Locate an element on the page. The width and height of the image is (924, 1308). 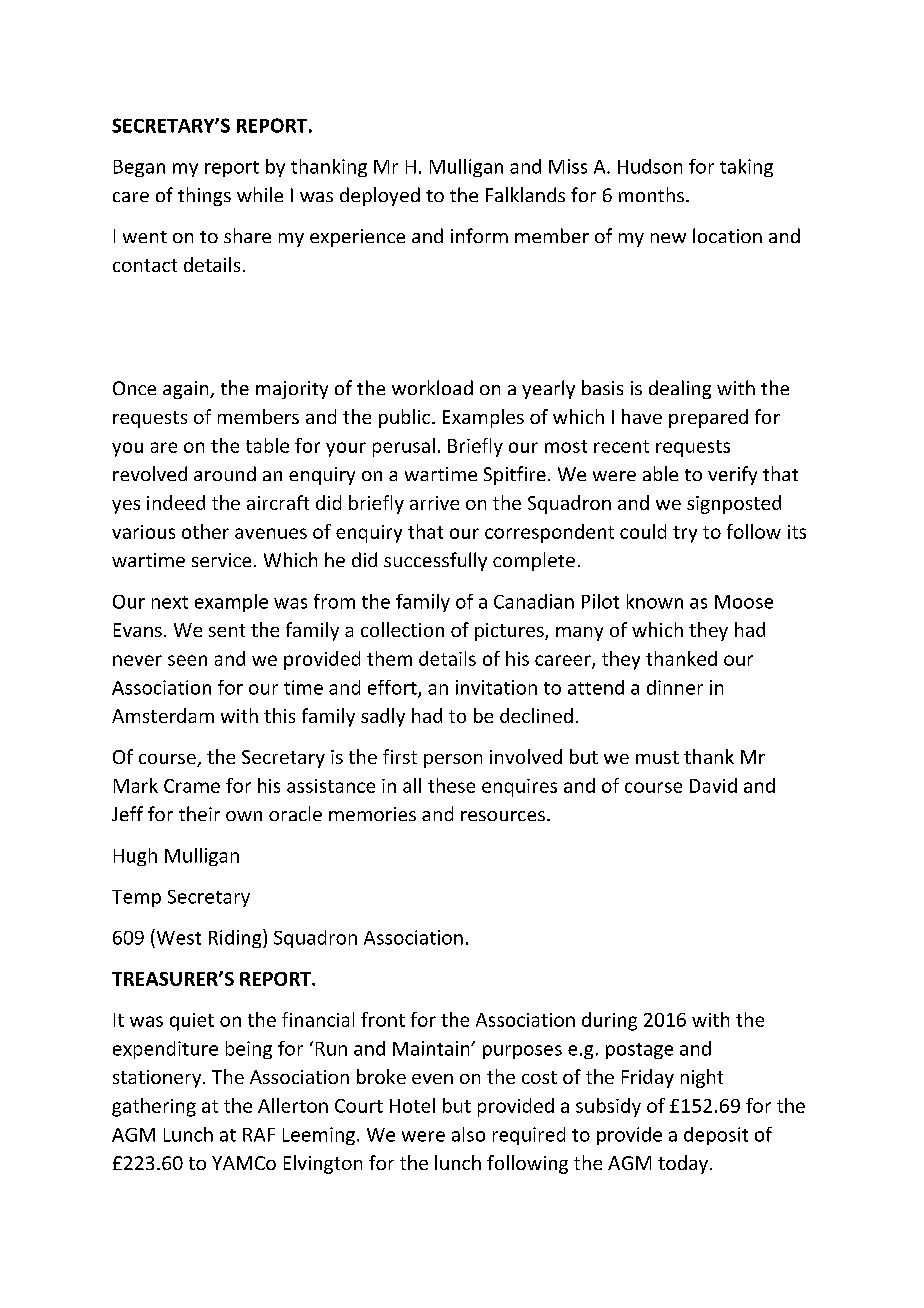
other is located at coordinates (205, 531).
